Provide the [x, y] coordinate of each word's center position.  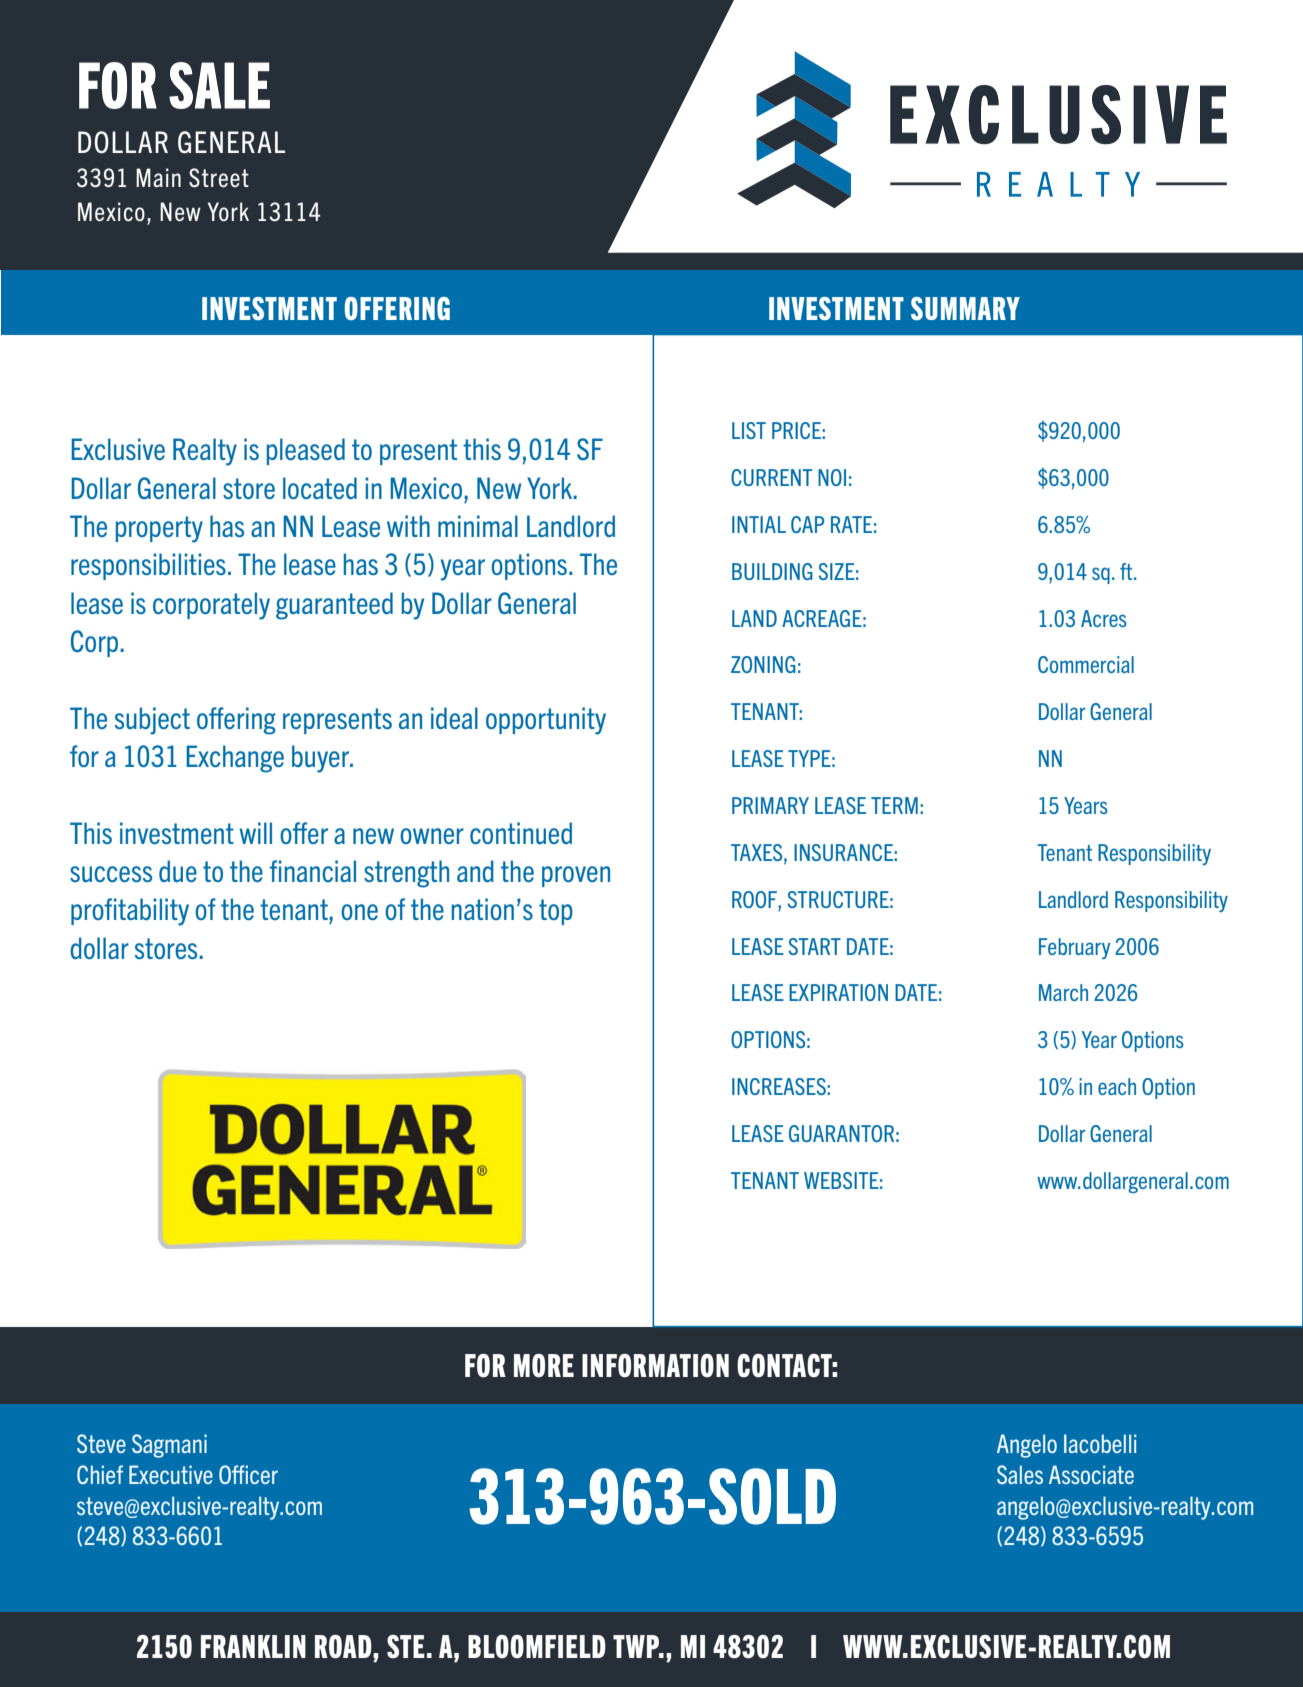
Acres [1104, 618]
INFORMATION [655, 1366]
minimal [478, 526]
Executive [171, 1474]
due [178, 871]
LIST [749, 430]
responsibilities [148, 566]
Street [219, 178]
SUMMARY [965, 308]
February [1074, 948]
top [556, 912]
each [1117, 1086]
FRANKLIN [253, 1646]
